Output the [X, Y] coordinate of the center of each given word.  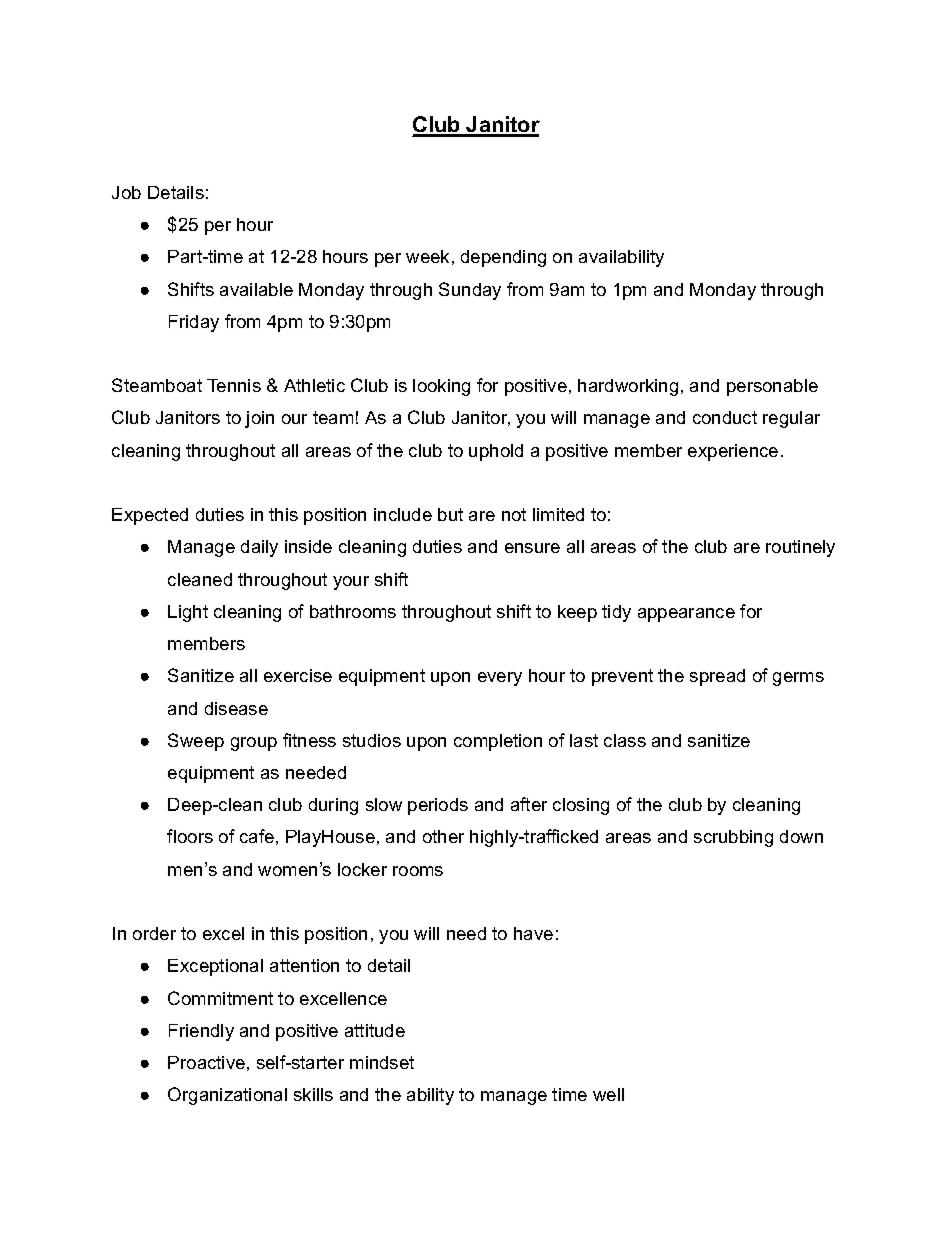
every [500, 679]
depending [503, 258]
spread [717, 677]
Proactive [206, 1062]
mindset [382, 1062]
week [427, 256]
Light [188, 613]
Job [126, 192]
